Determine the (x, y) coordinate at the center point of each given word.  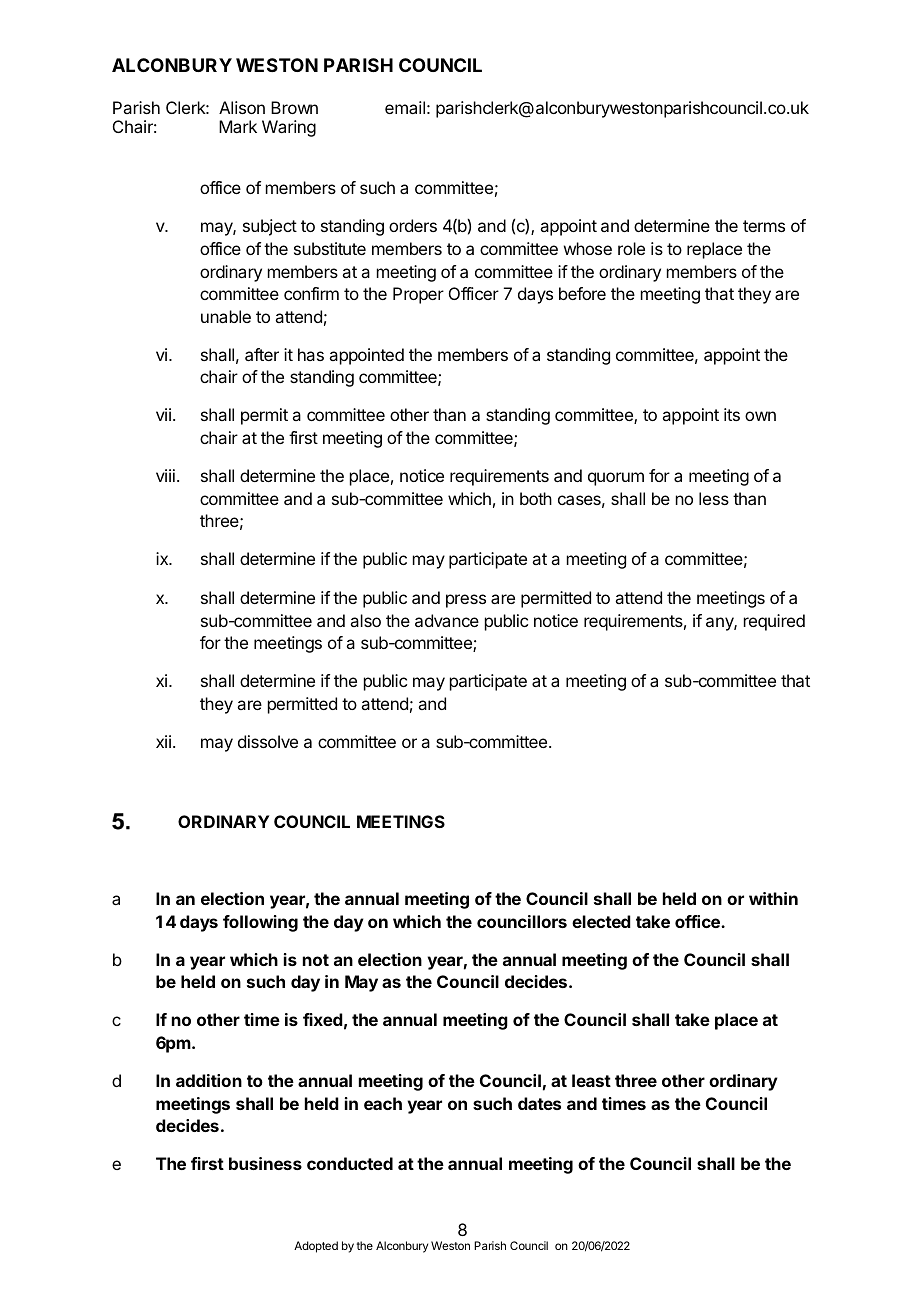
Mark (238, 126)
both (536, 498)
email (405, 107)
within (773, 898)
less (714, 498)
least (591, 1080)
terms (764, 226)
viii (165, 475)
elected (601, 921)
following (260, 923)
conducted (350, 1163)
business (265, 1163)
